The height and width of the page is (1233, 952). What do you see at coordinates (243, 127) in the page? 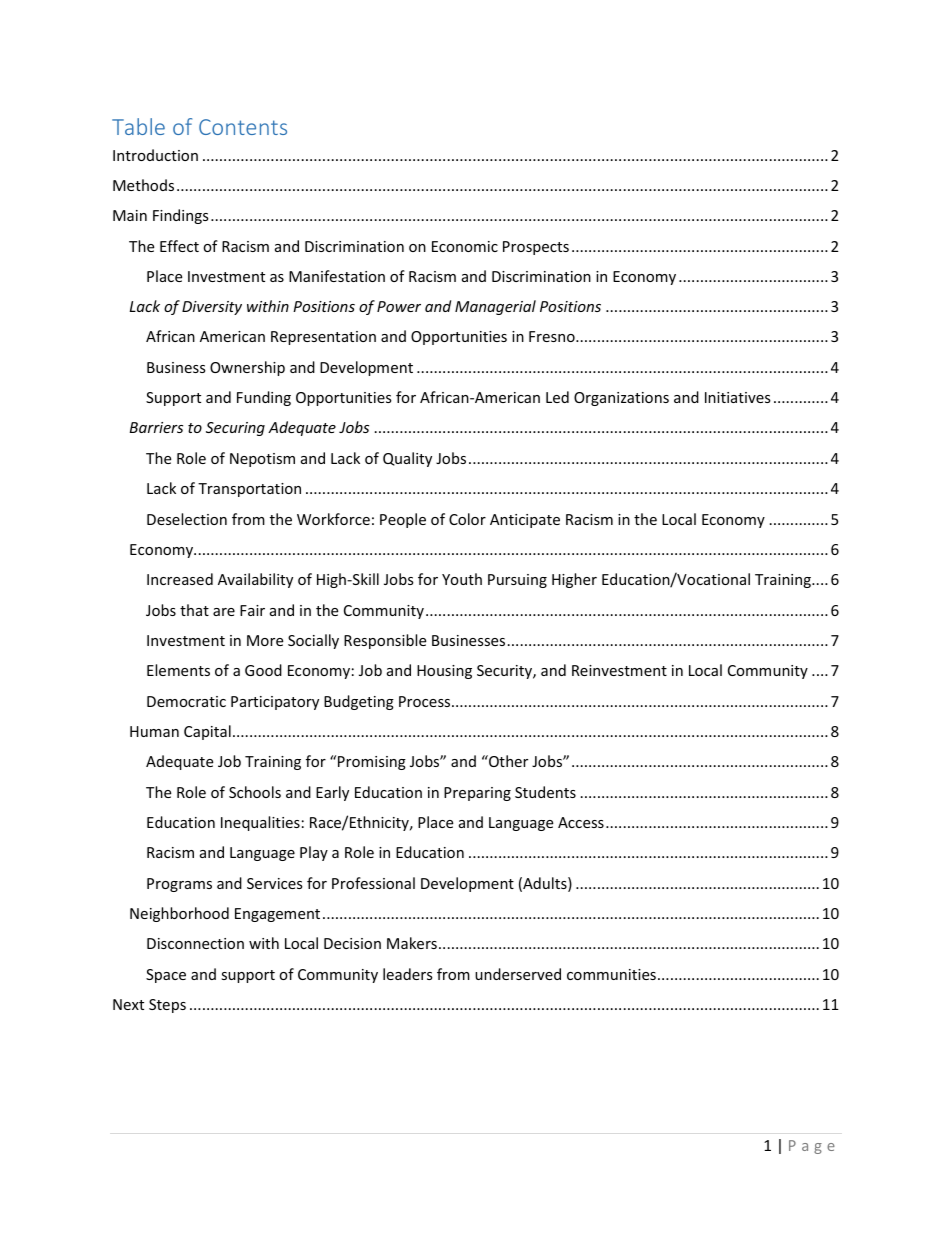
I see `Contents` at bounding box center [243, 127].
